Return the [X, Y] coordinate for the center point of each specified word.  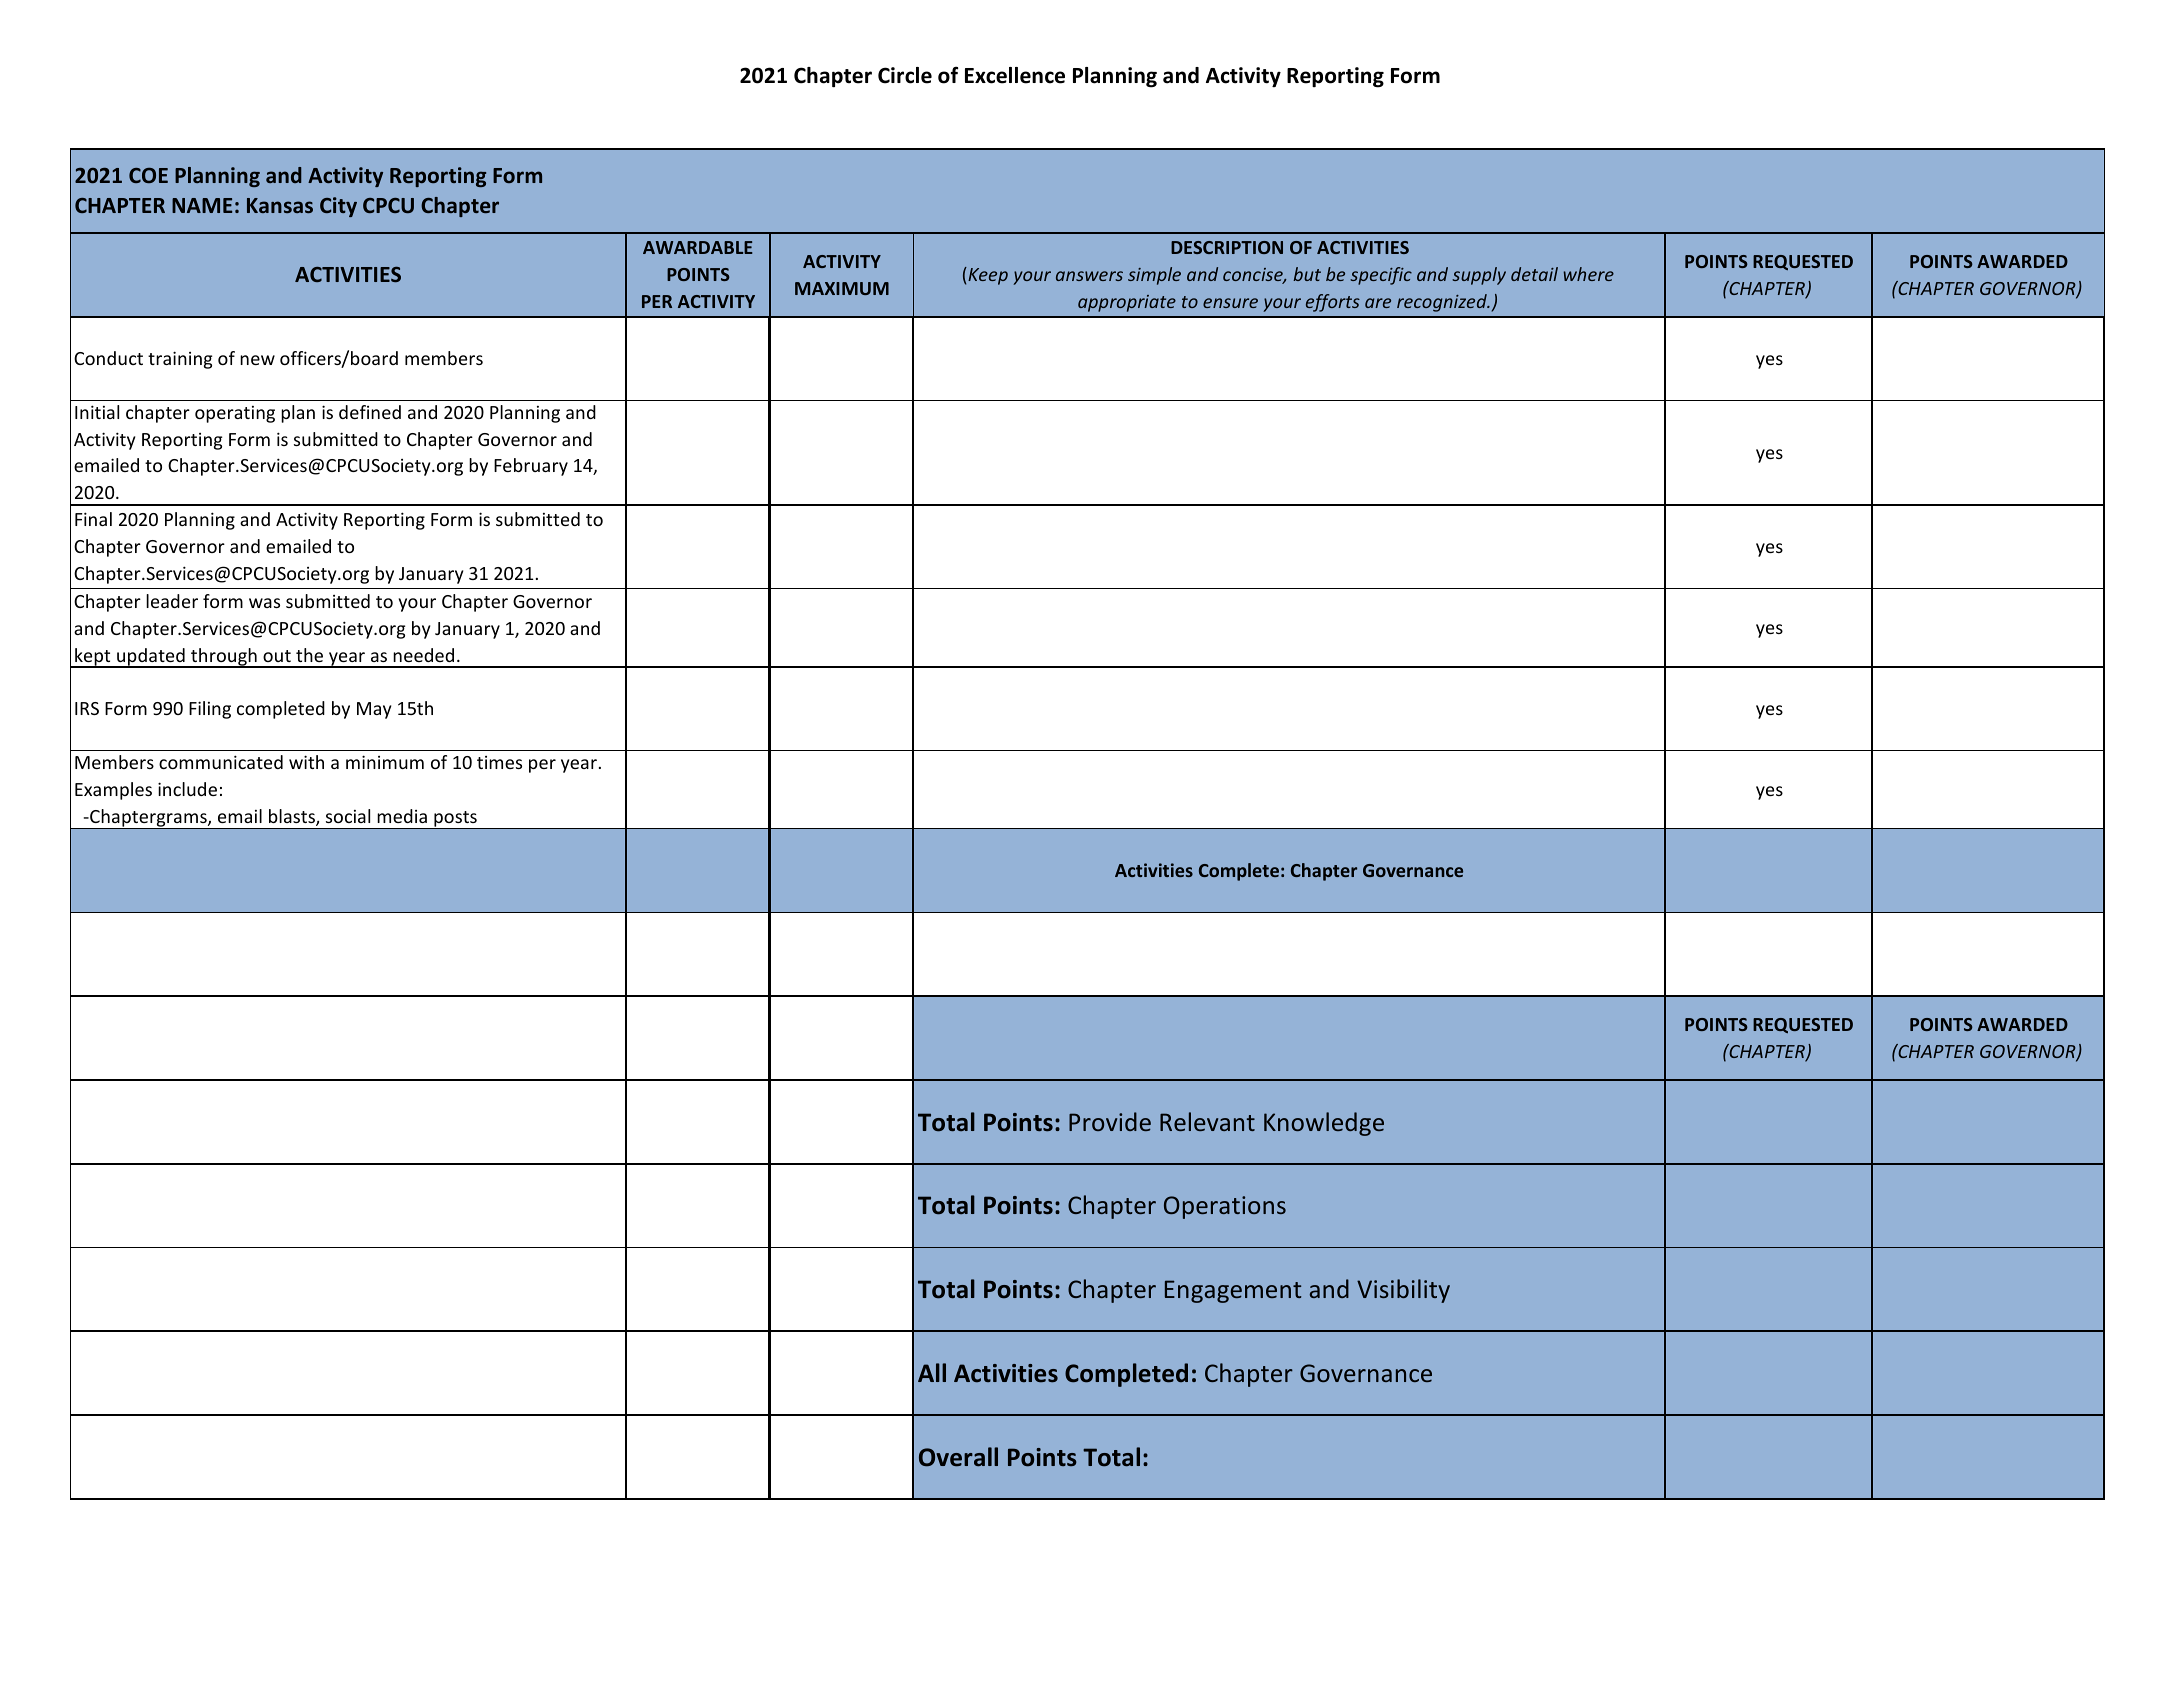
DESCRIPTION [1227, 247]
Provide [1110, 1121]
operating [235, 414]
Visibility [1403, 1291]
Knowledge [1324, 1124]
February [531, 467]
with [306, 762]
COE [148, 175]
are [1378, 303]
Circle [905, 75]
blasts [293, 817]
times [499, 762]
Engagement [1233, 1291]
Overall [958, 1457]
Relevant [1207, 1121]
